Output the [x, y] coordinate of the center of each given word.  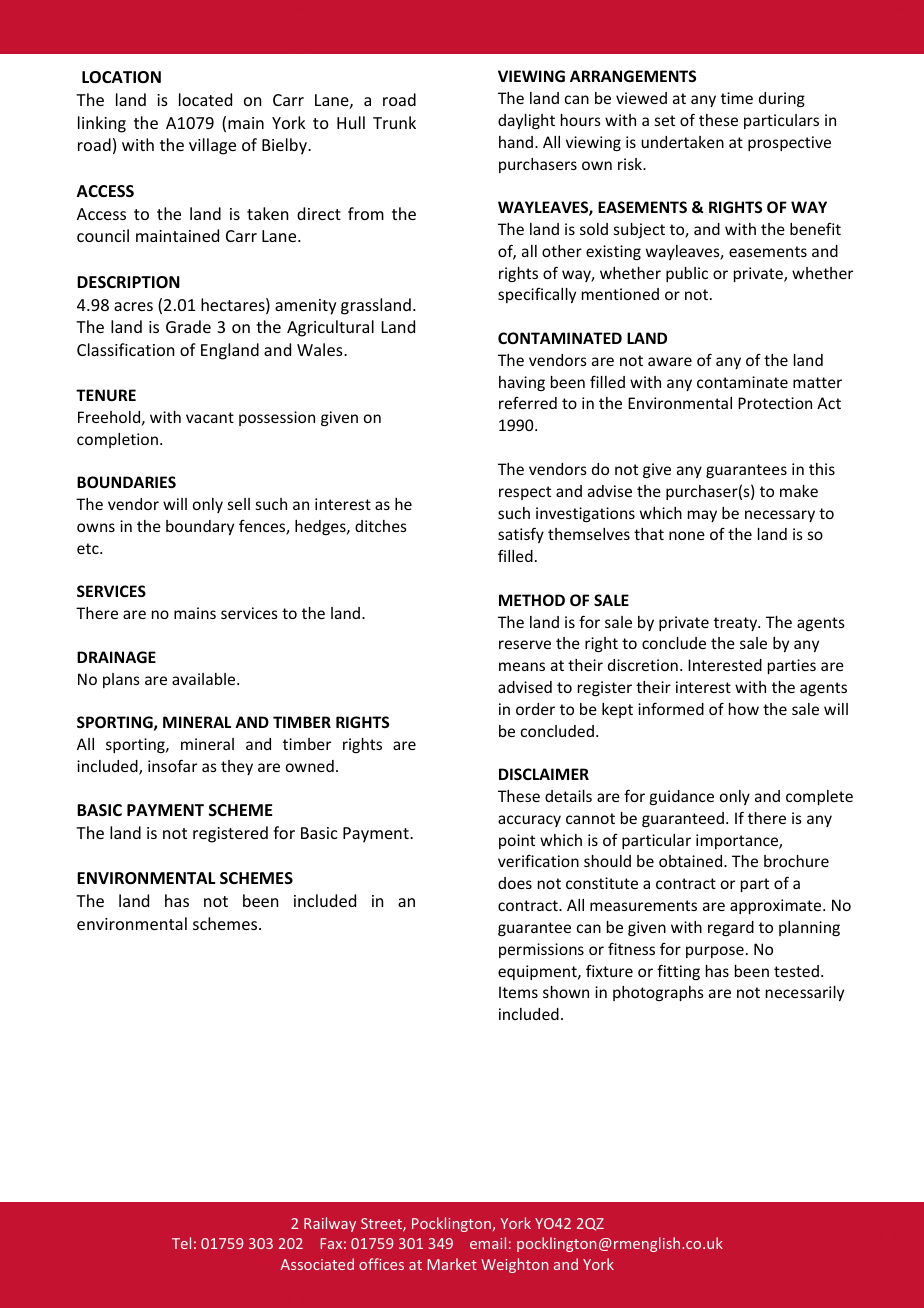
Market [452, 1264]
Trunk [394, 122]
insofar [172, 765]
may [702, 516]
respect [525, 493]
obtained [692, 861]
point [517, 841]
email [488, 1243]
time [737, 98]
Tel [181, 1243]
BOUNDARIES [126, 482]
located [205, 99]
